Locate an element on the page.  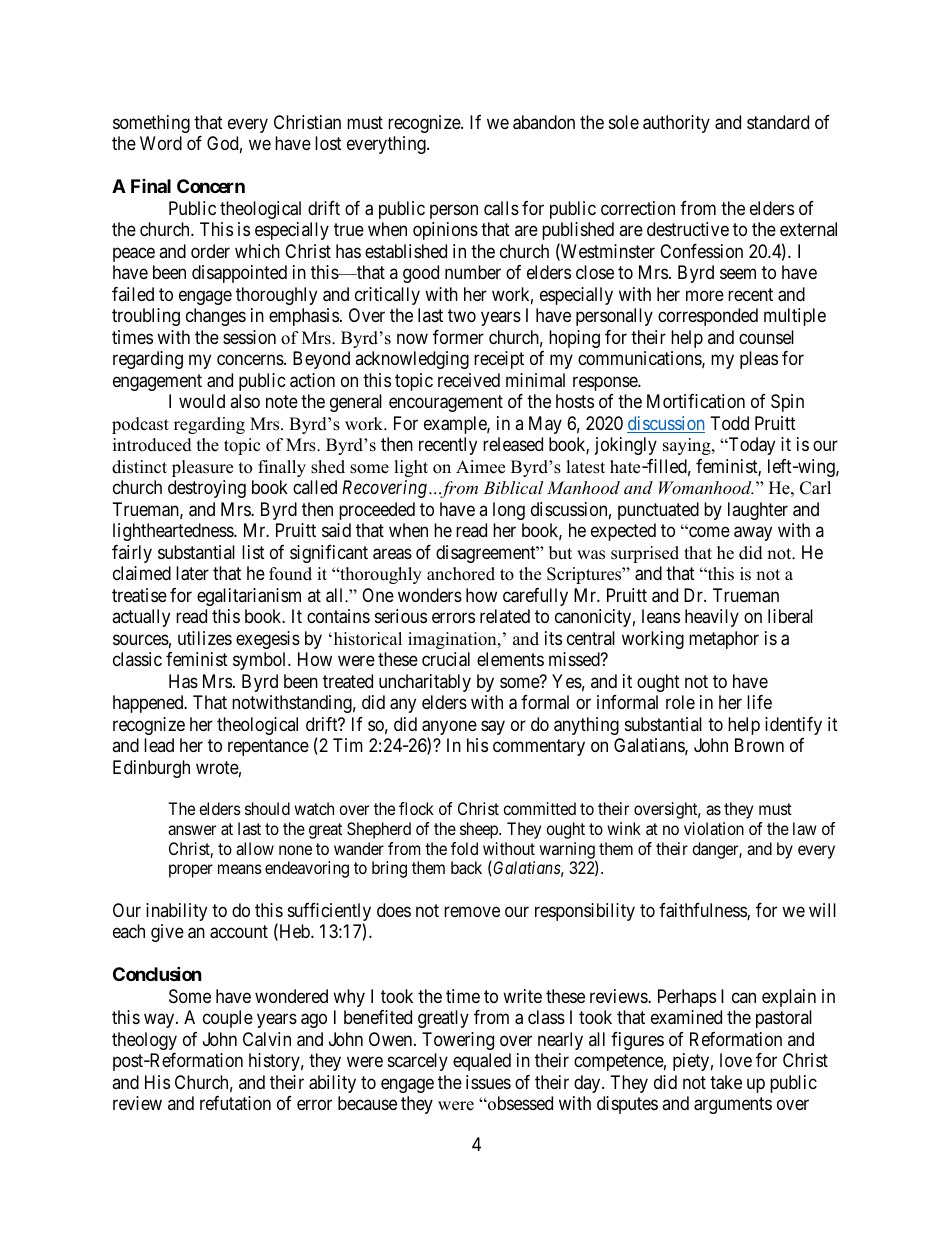
refutation is located at coordinates (235, 1103).
